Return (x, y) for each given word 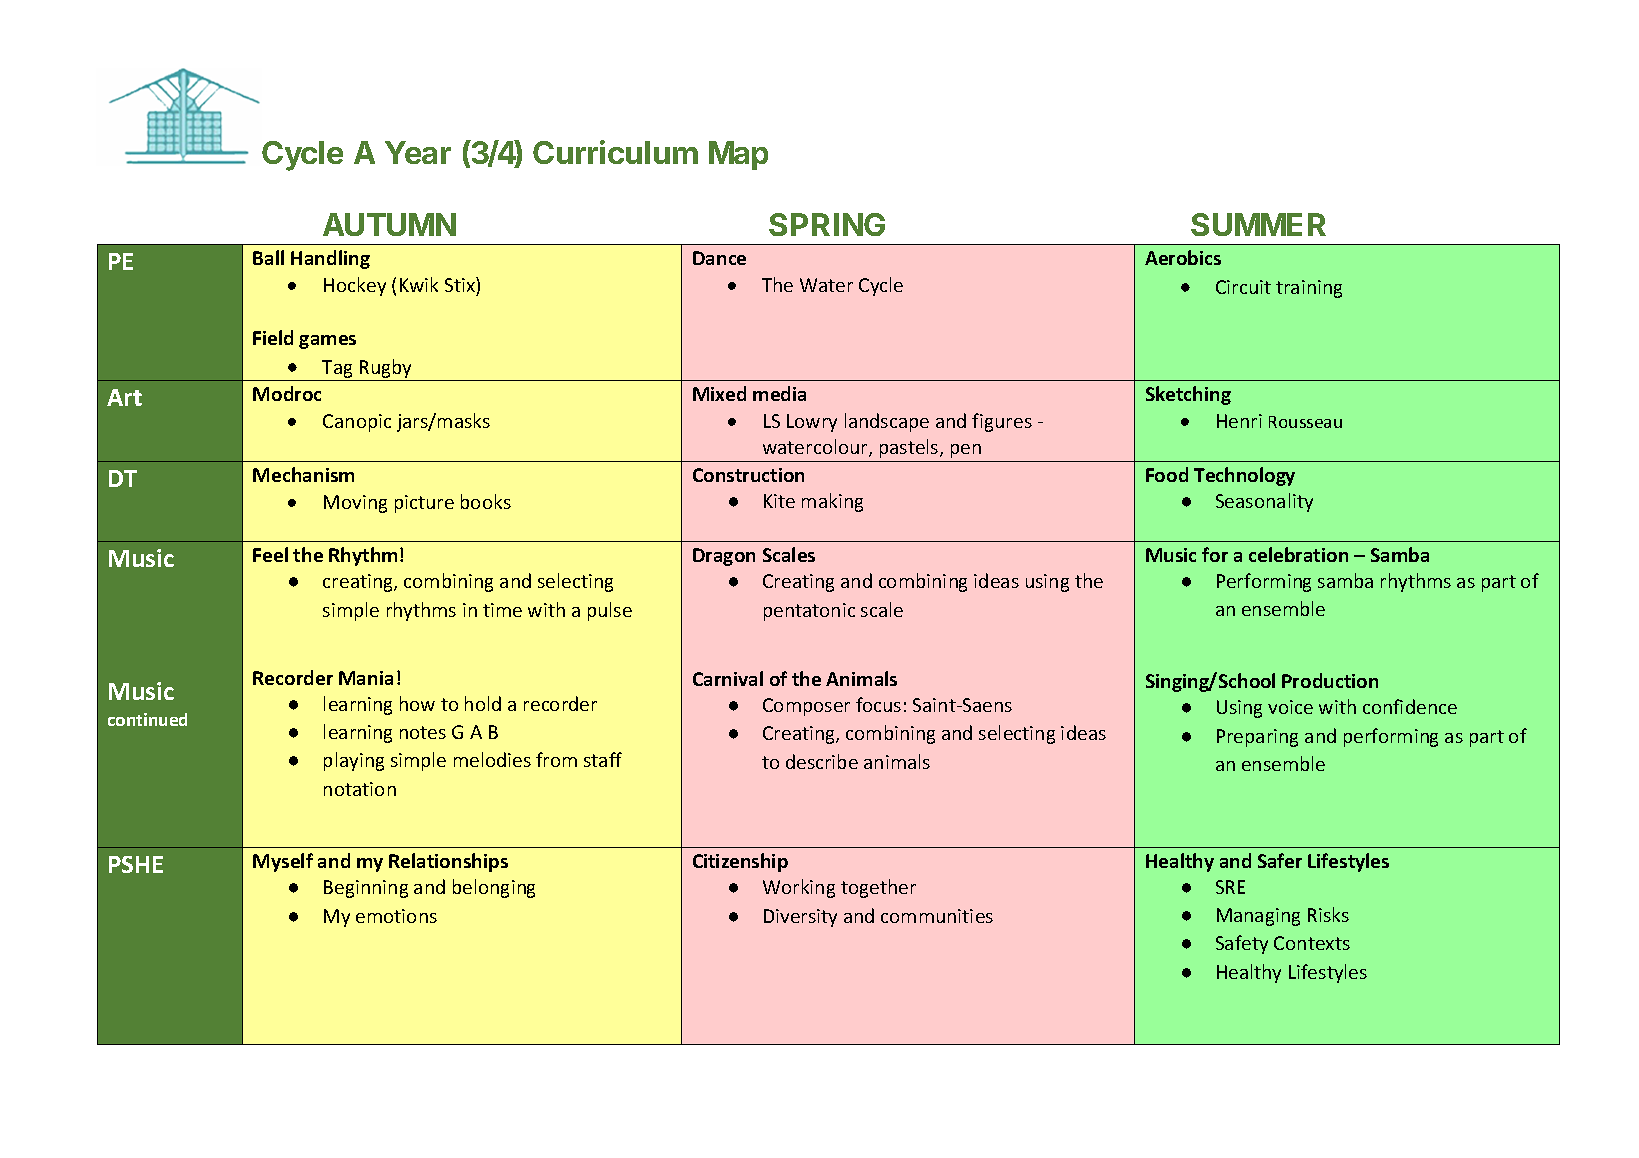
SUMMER (1258, 224)
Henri (1239, 421)
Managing (1258, 917)
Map (738, 155)
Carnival (728, 678)
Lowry (812, 423)
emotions (396, 916)
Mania (366, 678)
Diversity (800, 918)
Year (418, 152)
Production (1330, 680)
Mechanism (303, 474)
